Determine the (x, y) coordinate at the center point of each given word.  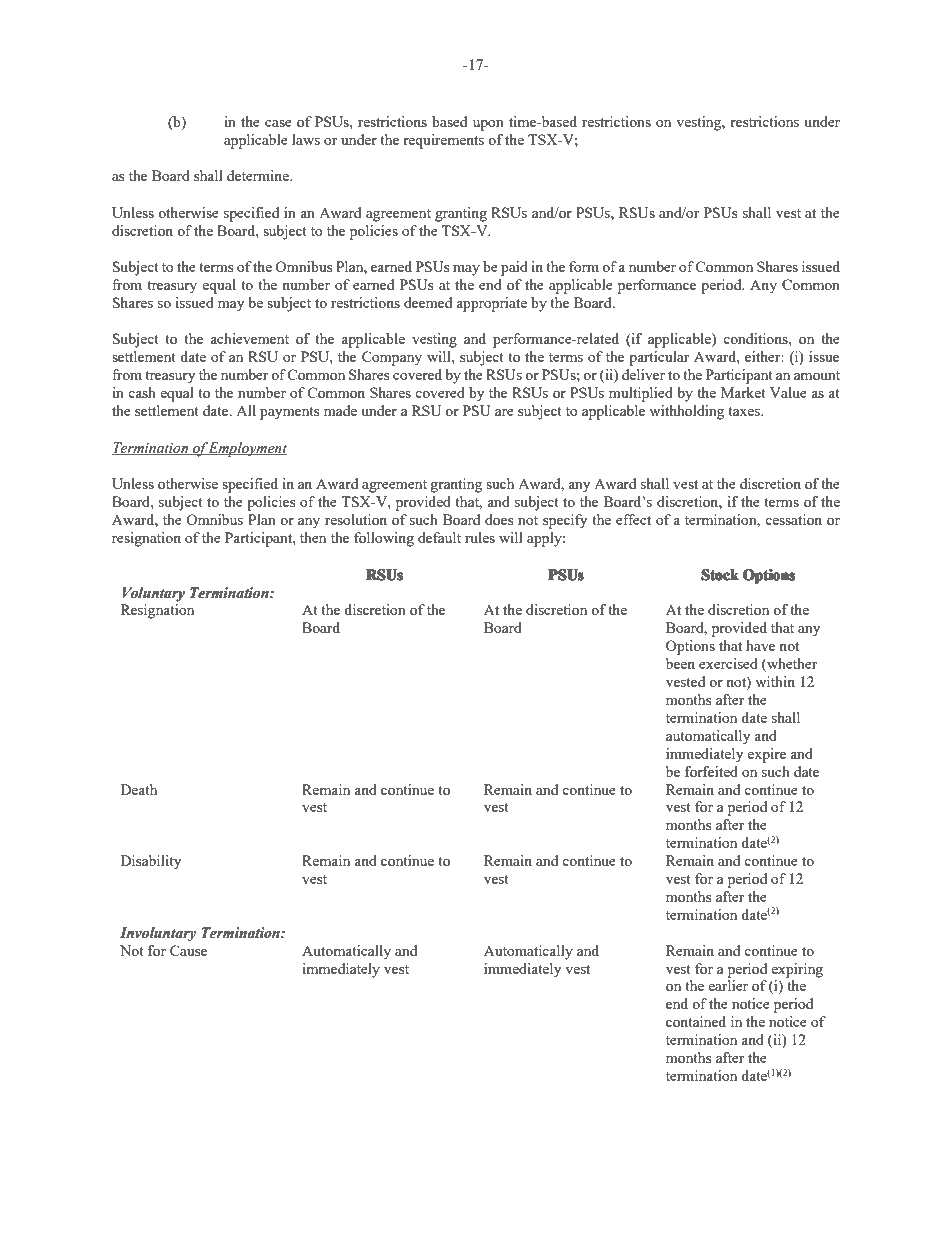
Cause (188, 950)
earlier (728, 985)
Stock (720, 574)
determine (259, 175)
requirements (443, 141)
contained (696, 1021)
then (313, 537)
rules (480, 537)
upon (488, 125)
